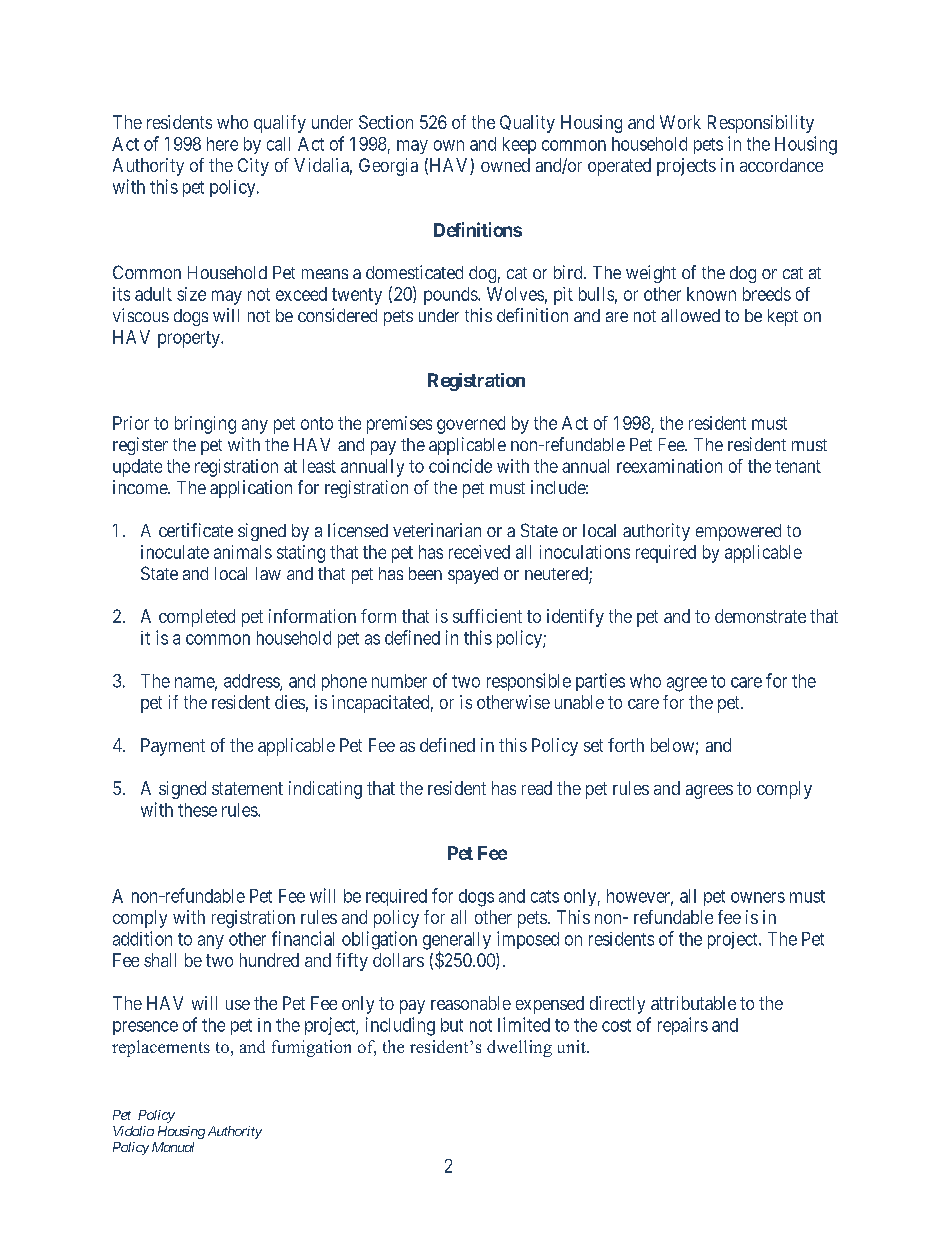  Describe the element at coordinates (505, 165) in the page. I see `owned` at that location.
